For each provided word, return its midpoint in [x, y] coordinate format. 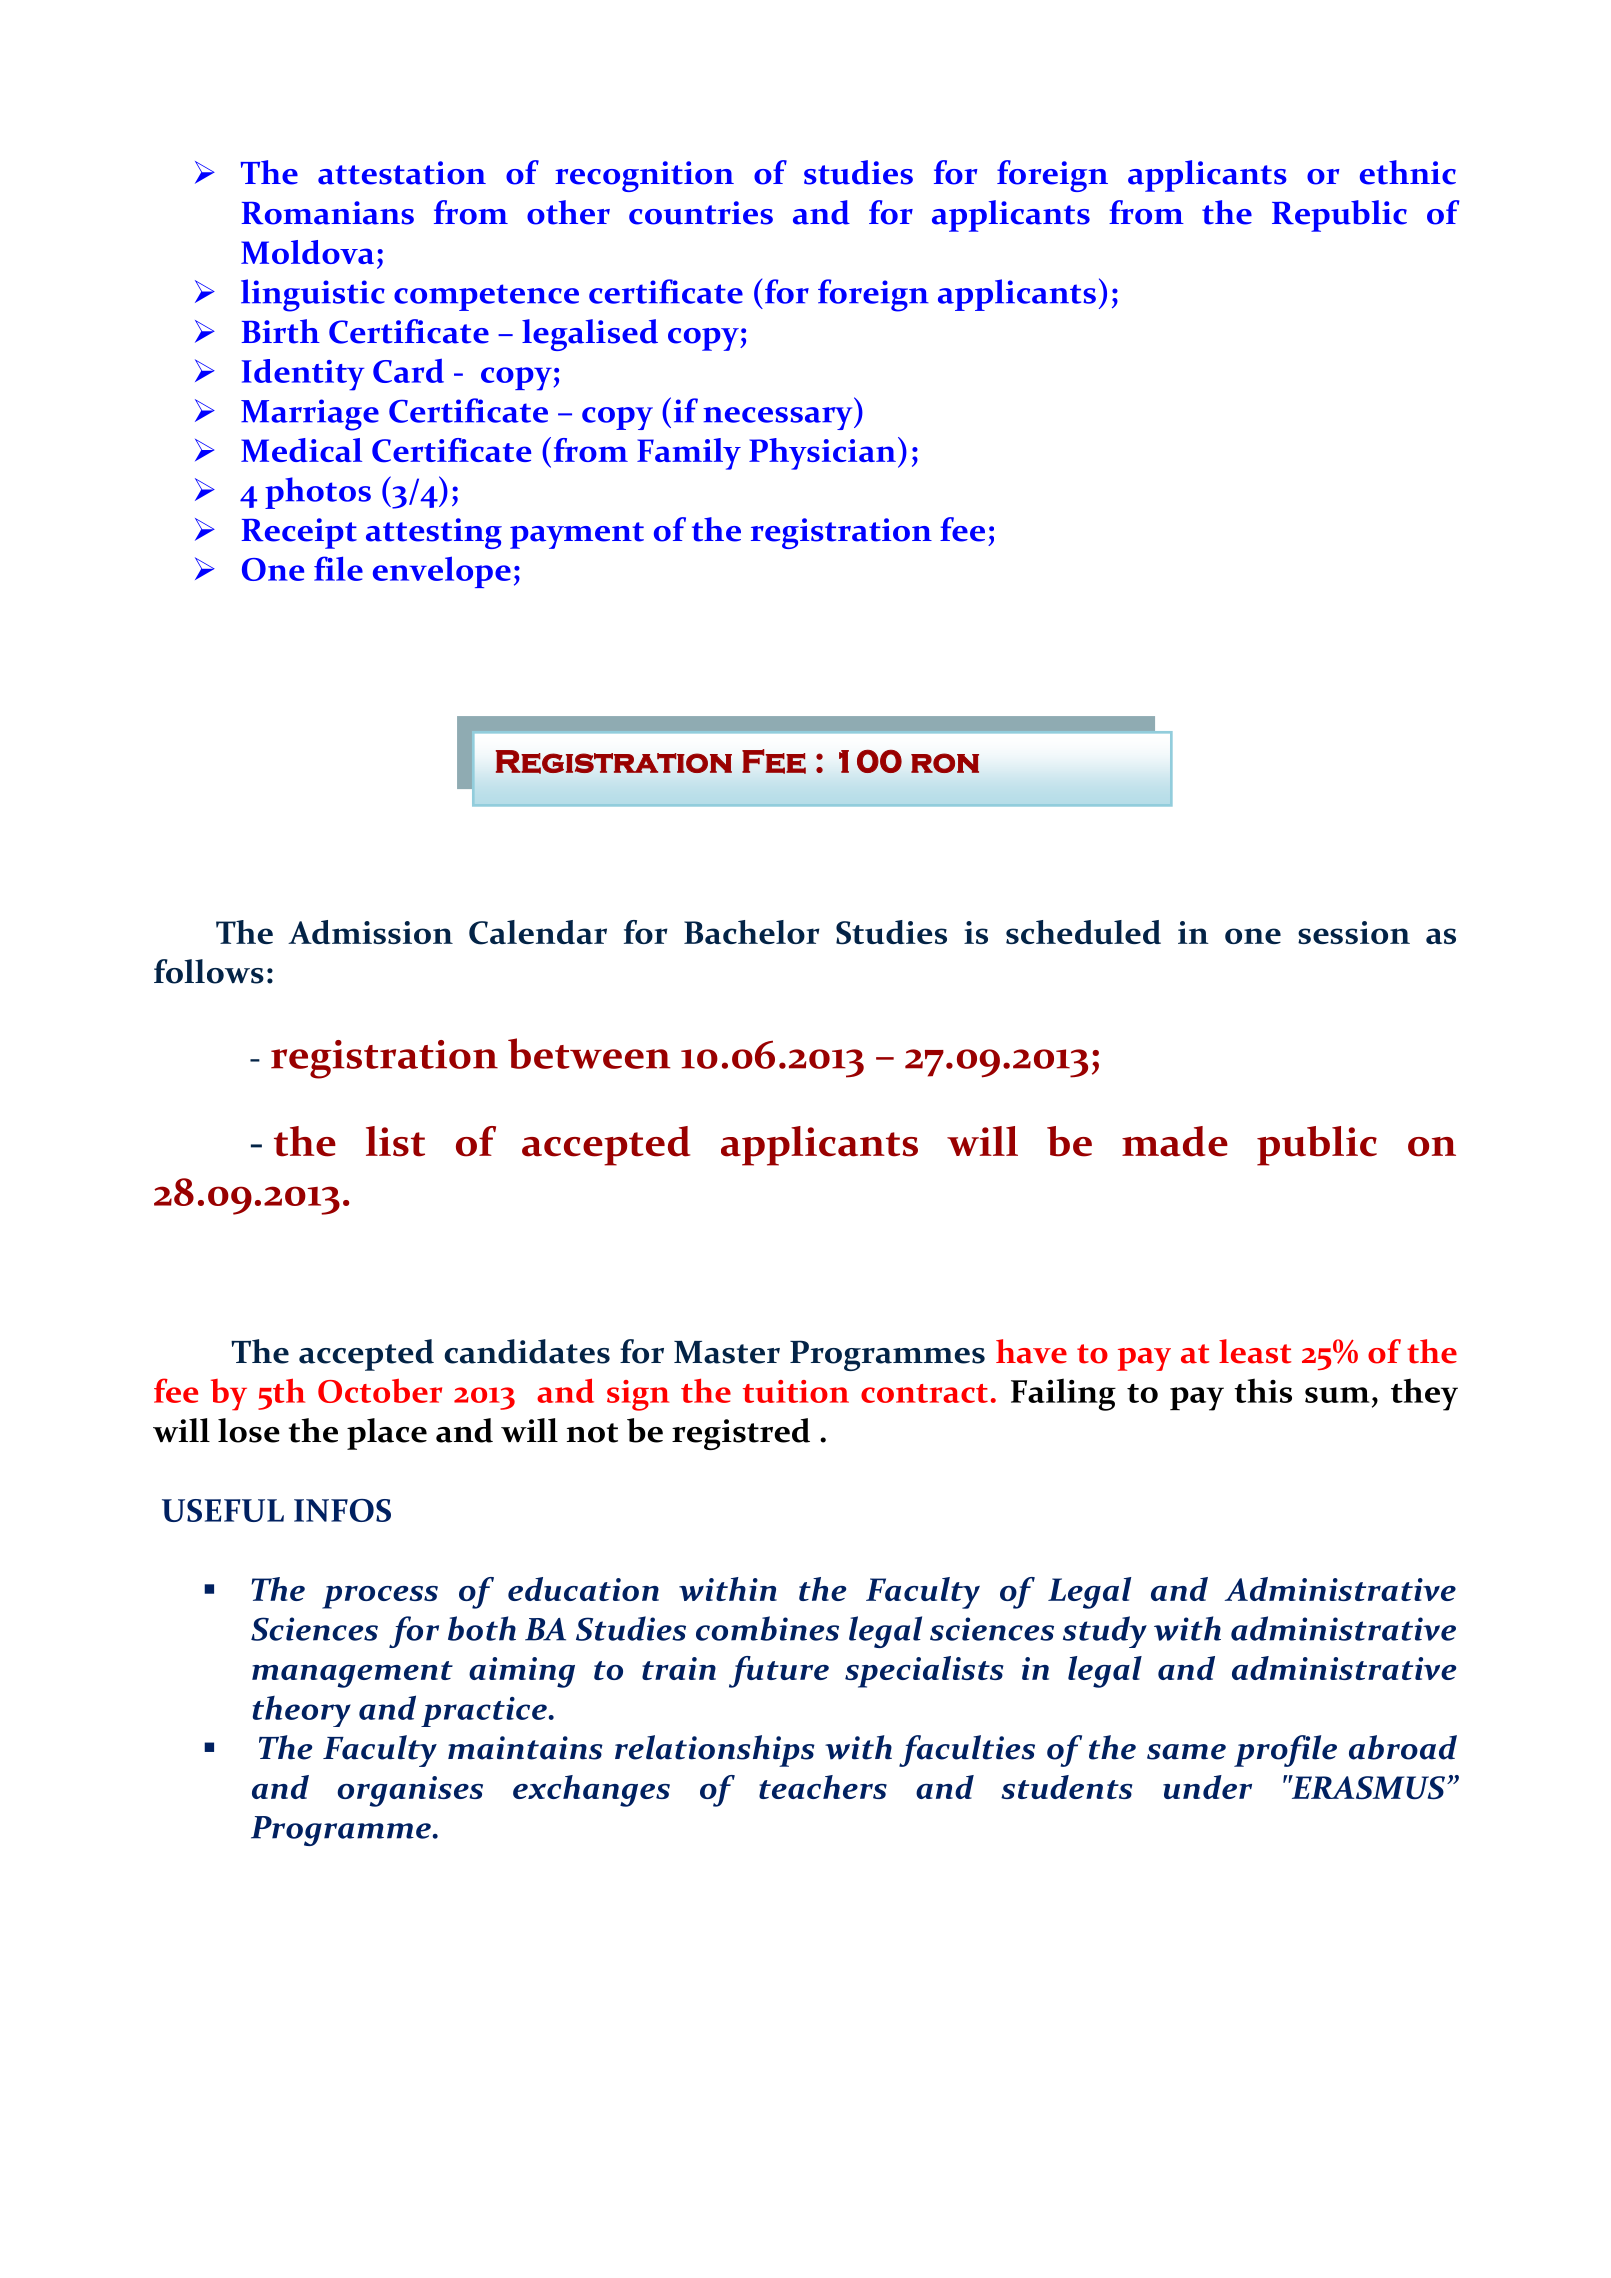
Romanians [328, 213]
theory [302, 1711]
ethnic [1408, 172]
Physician [822, 454]
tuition [796, 1391]
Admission [370, 932]
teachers [823, 1787]
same [1186, 1752]
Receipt [299, 533]
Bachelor [752, 932]
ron [945, 763]
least [1255, 1351]
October [380, 1391]
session [1354, 932]
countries [701, 213]
